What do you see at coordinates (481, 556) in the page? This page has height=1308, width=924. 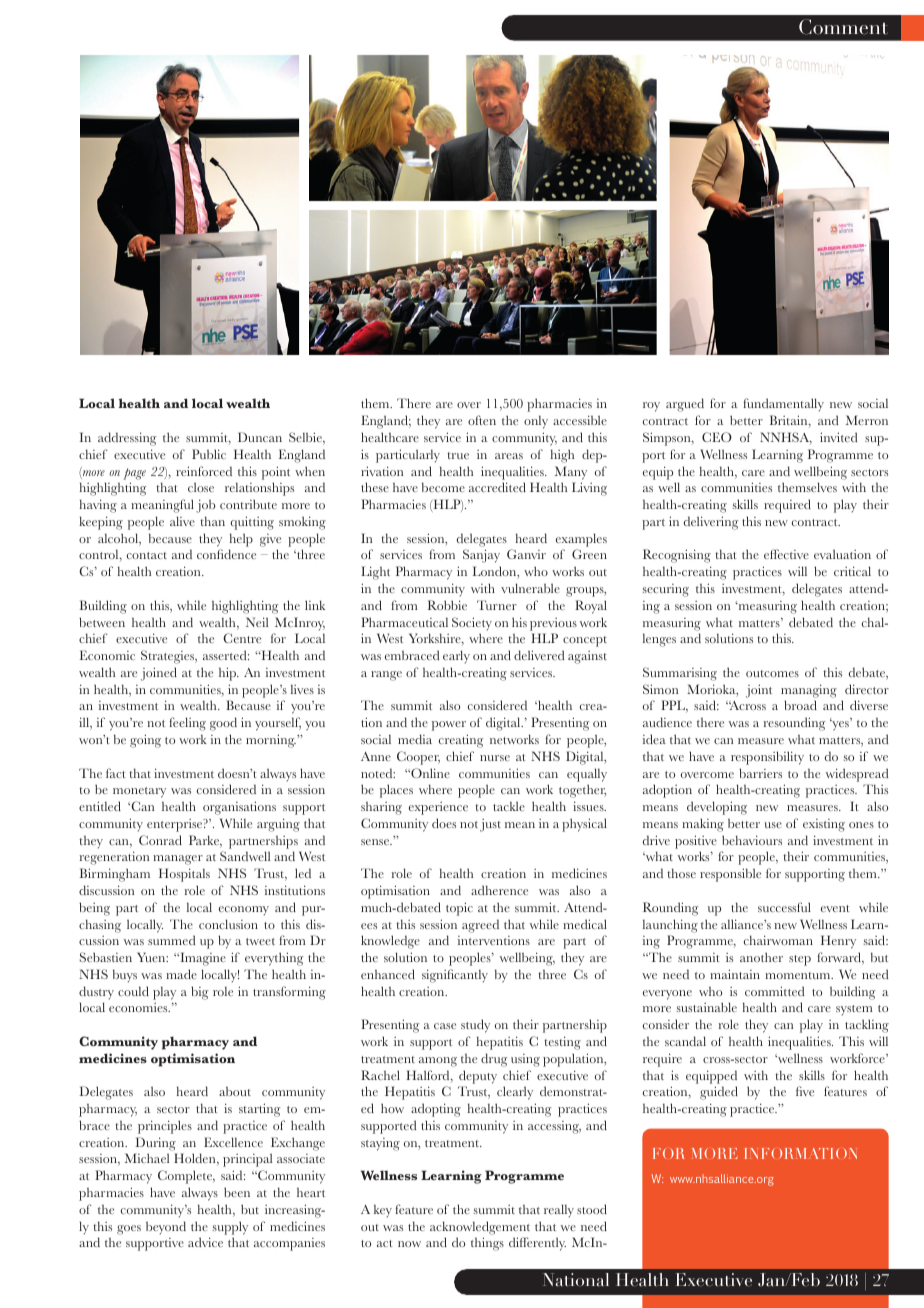 I see `Sanjay` at bounding box center [481, 556].
